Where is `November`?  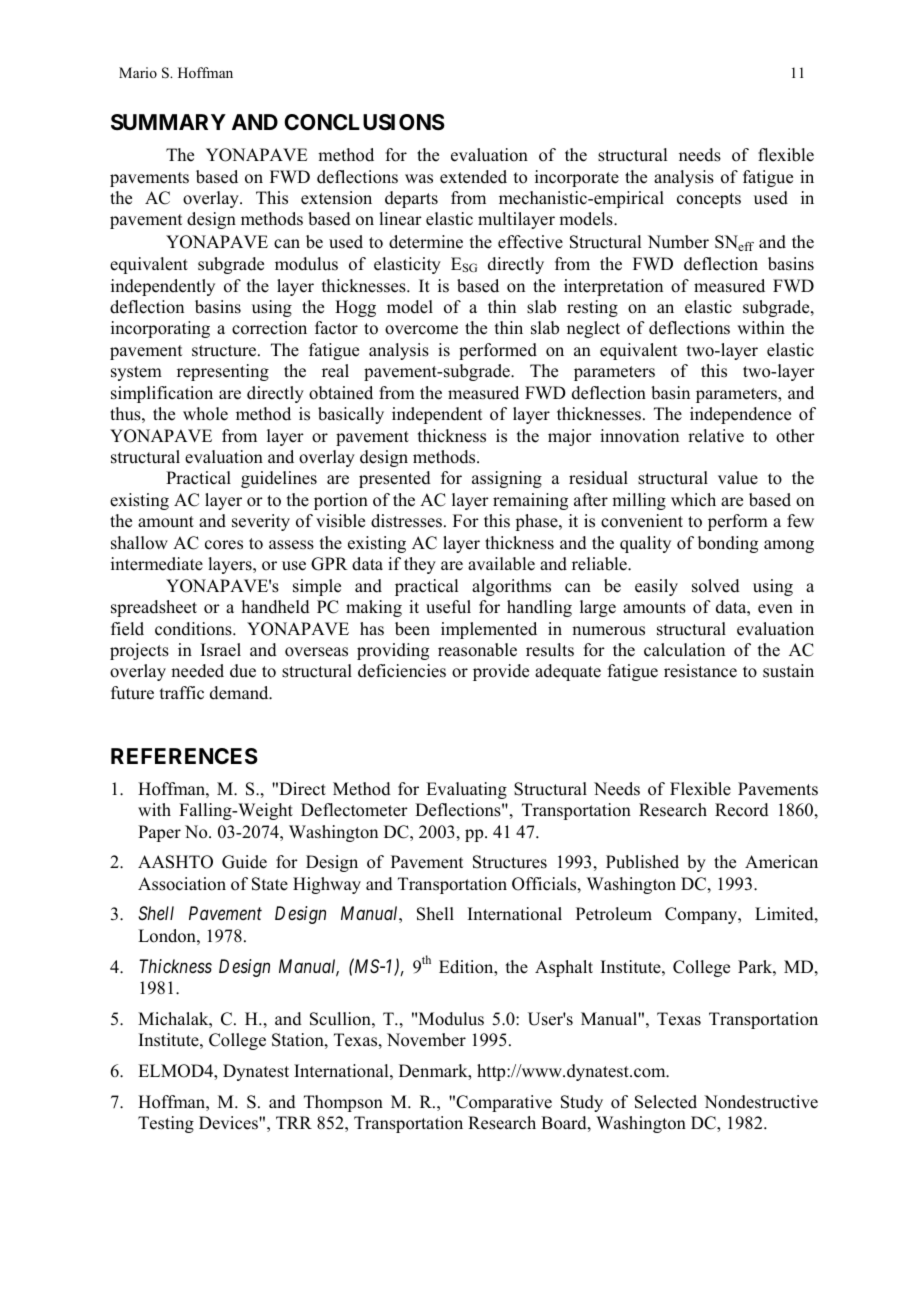 November is located at coordinates (426, 1040).
